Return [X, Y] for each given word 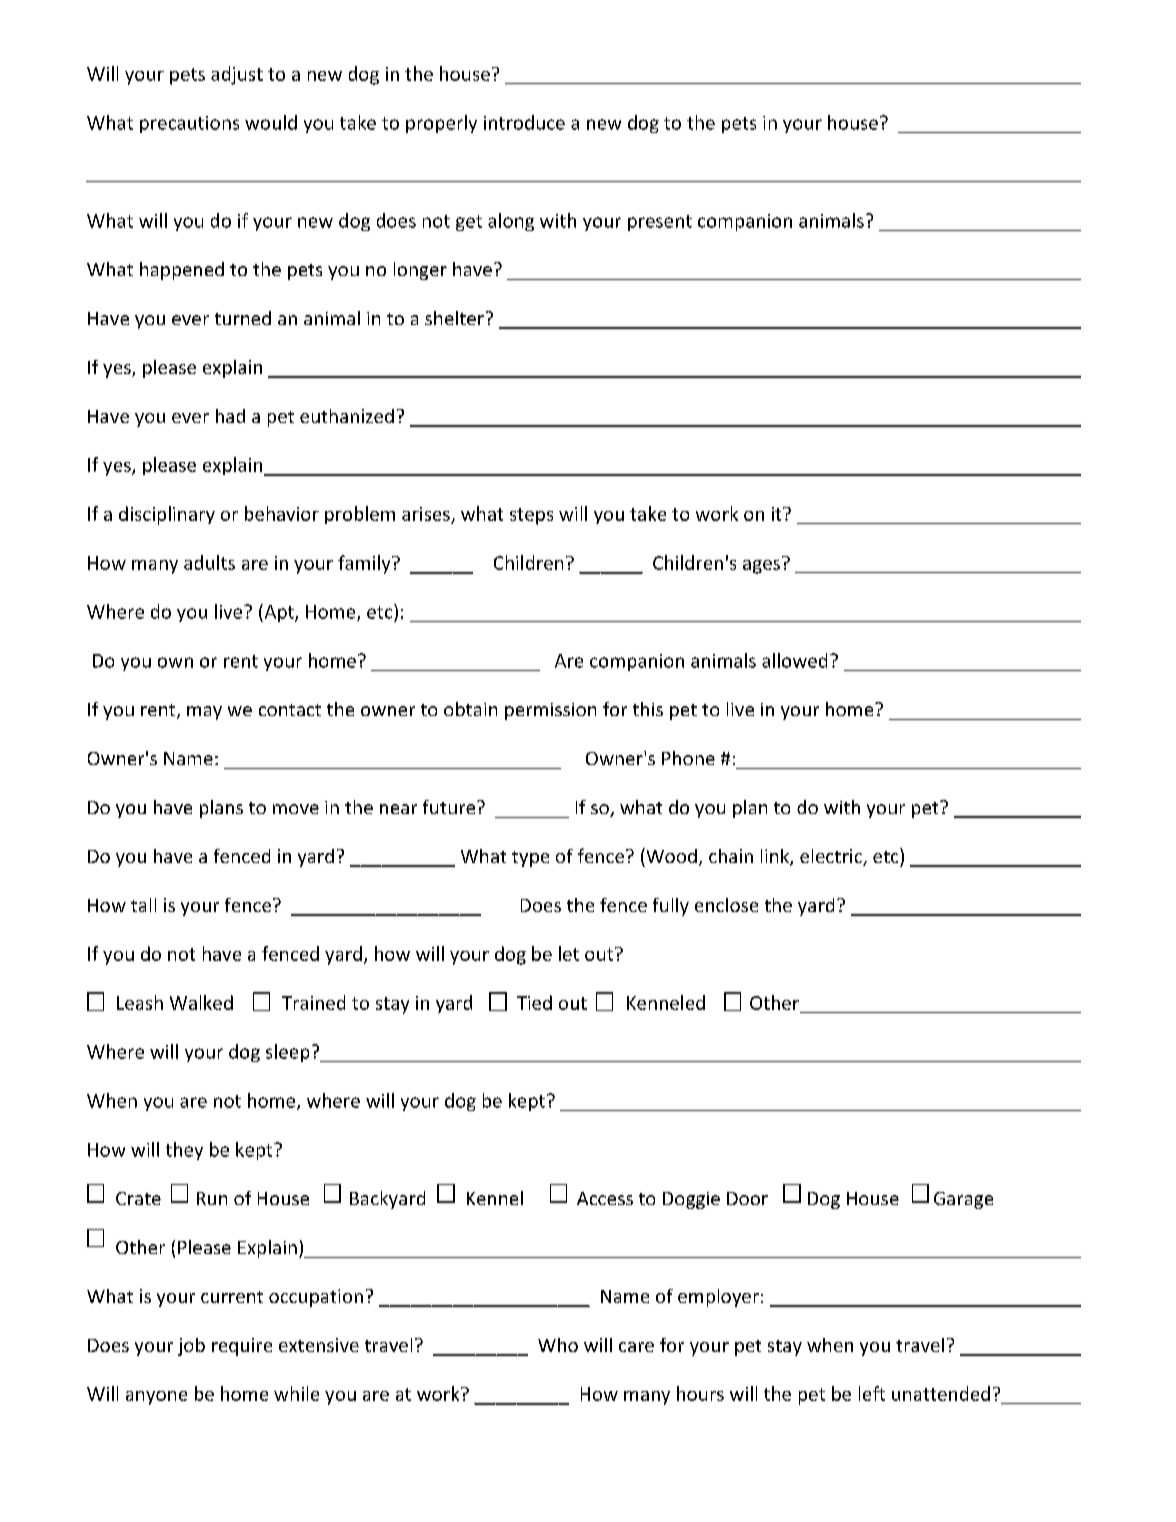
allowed [794, 660]
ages [761, 567]
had [230, 416]
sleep [287, 1053]
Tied [534, 1002]
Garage [963, 1200]
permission [550, 711]
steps [531, 516]
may [204, 713]
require [242, 1347]
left [872, 1393]
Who [558, 1345]
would [271, 122]
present [660, 223]
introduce [524, 122]
